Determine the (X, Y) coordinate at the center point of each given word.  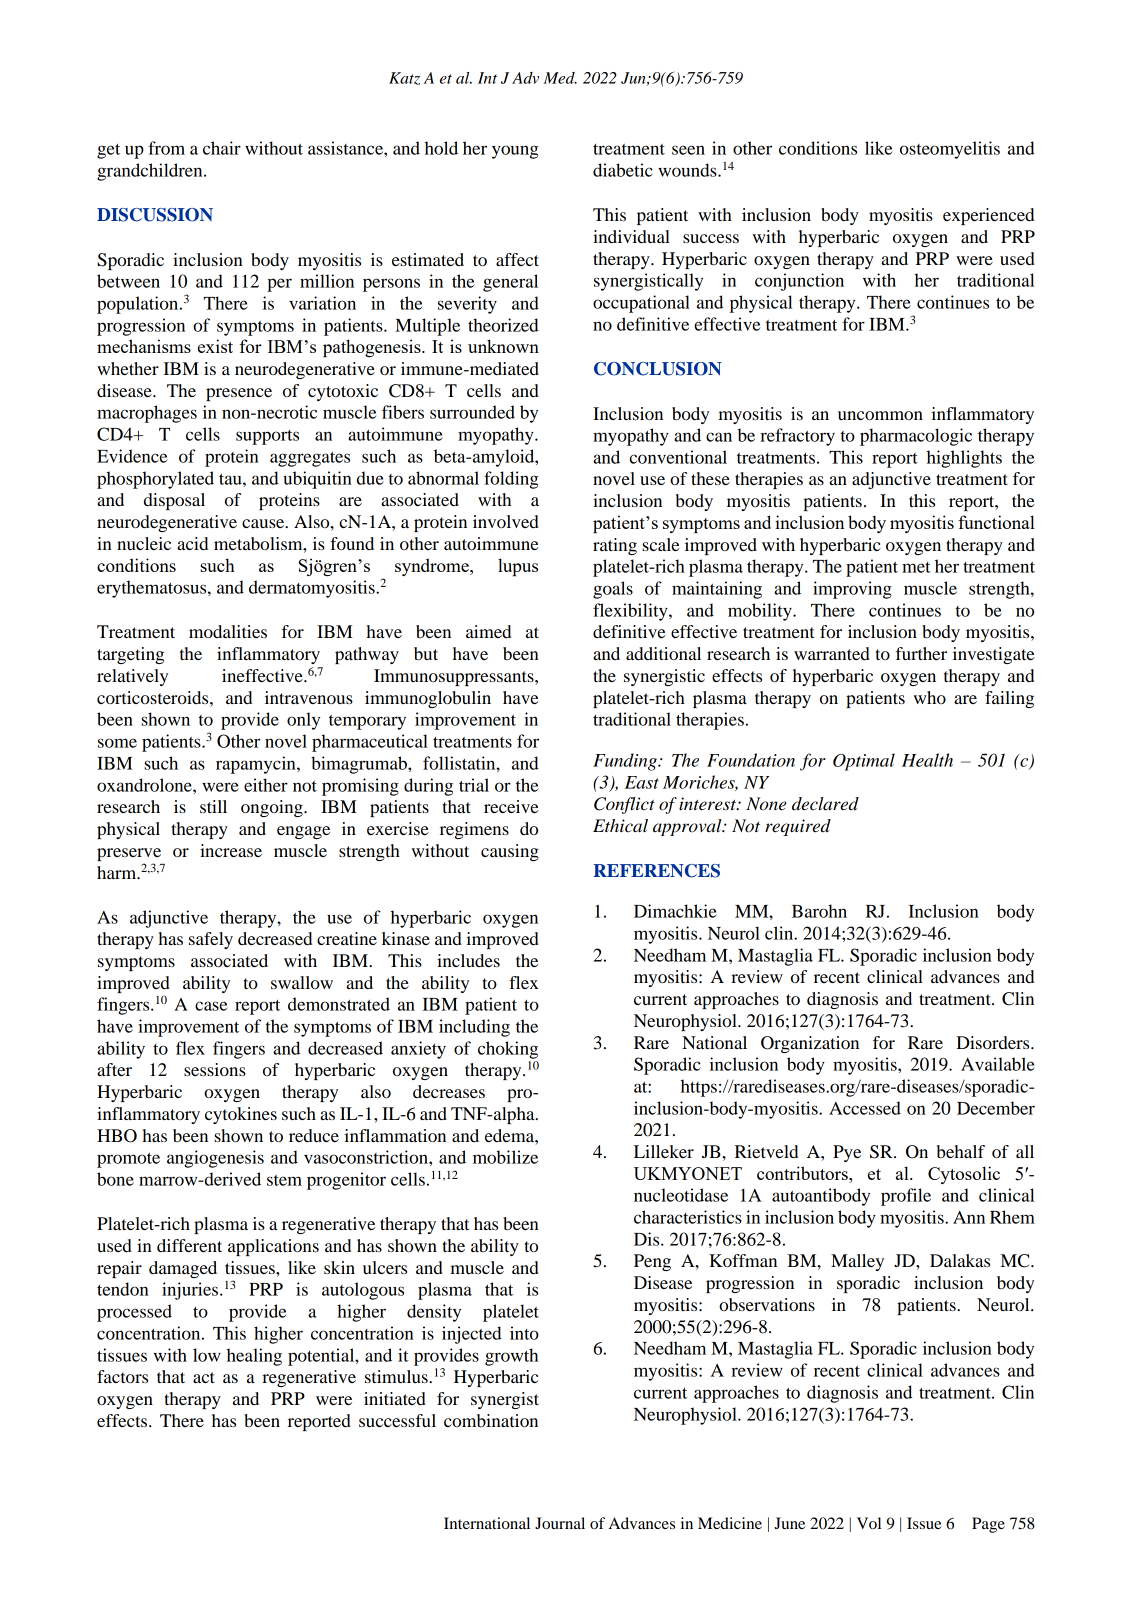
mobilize (505, 1157)
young (515, 152)
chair (222, 148)
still (213, 806)
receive (511, 806)
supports (267, 437)
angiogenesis (215, 1159)
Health (927, 760)
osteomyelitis (950, 150)
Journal (560, 1523)
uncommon (880, 415)
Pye (847, 1153)
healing (254, 1357)
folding (511, 480)
